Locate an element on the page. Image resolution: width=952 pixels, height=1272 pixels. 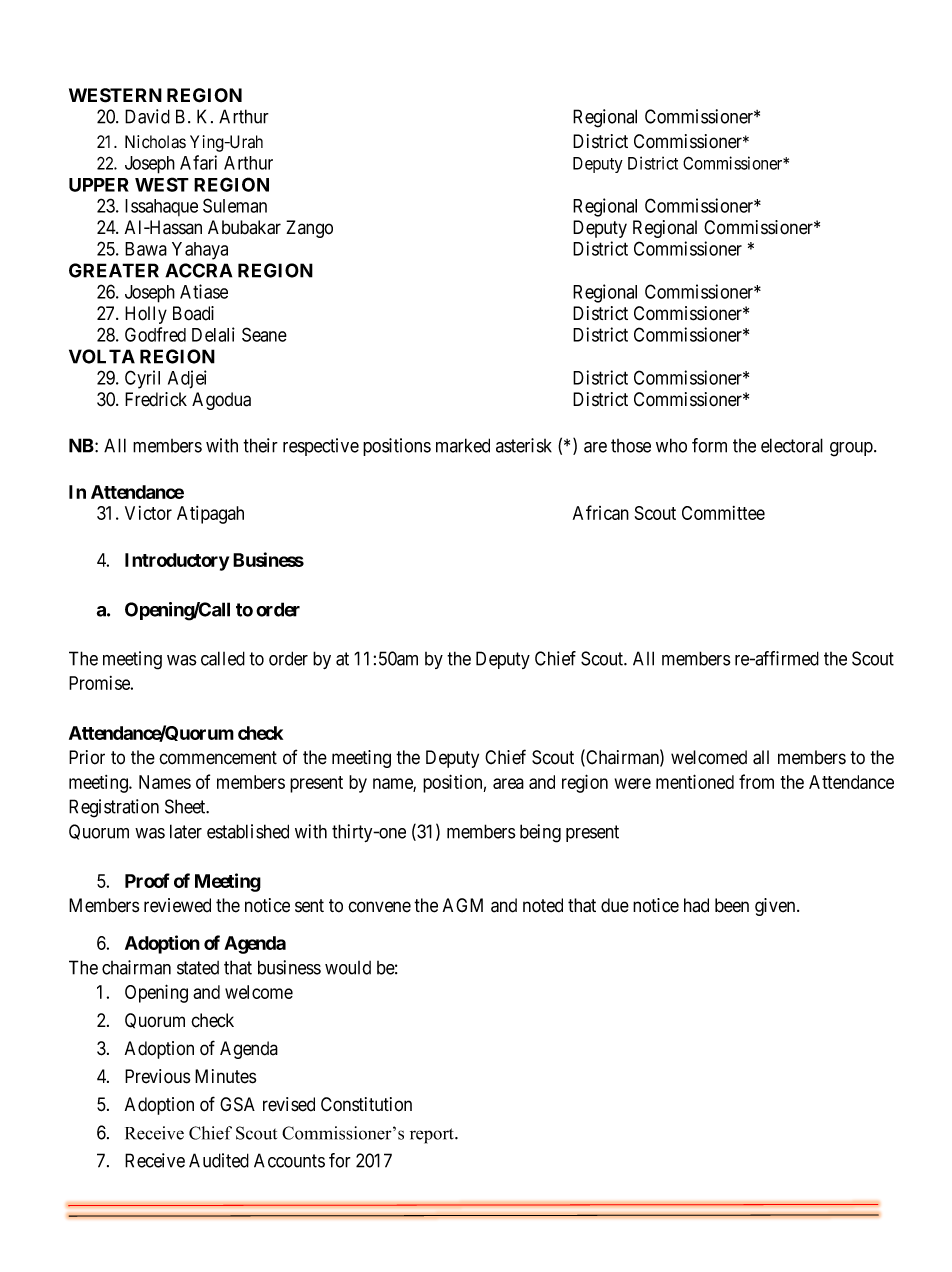
given is located at coordinates (776, 907).
